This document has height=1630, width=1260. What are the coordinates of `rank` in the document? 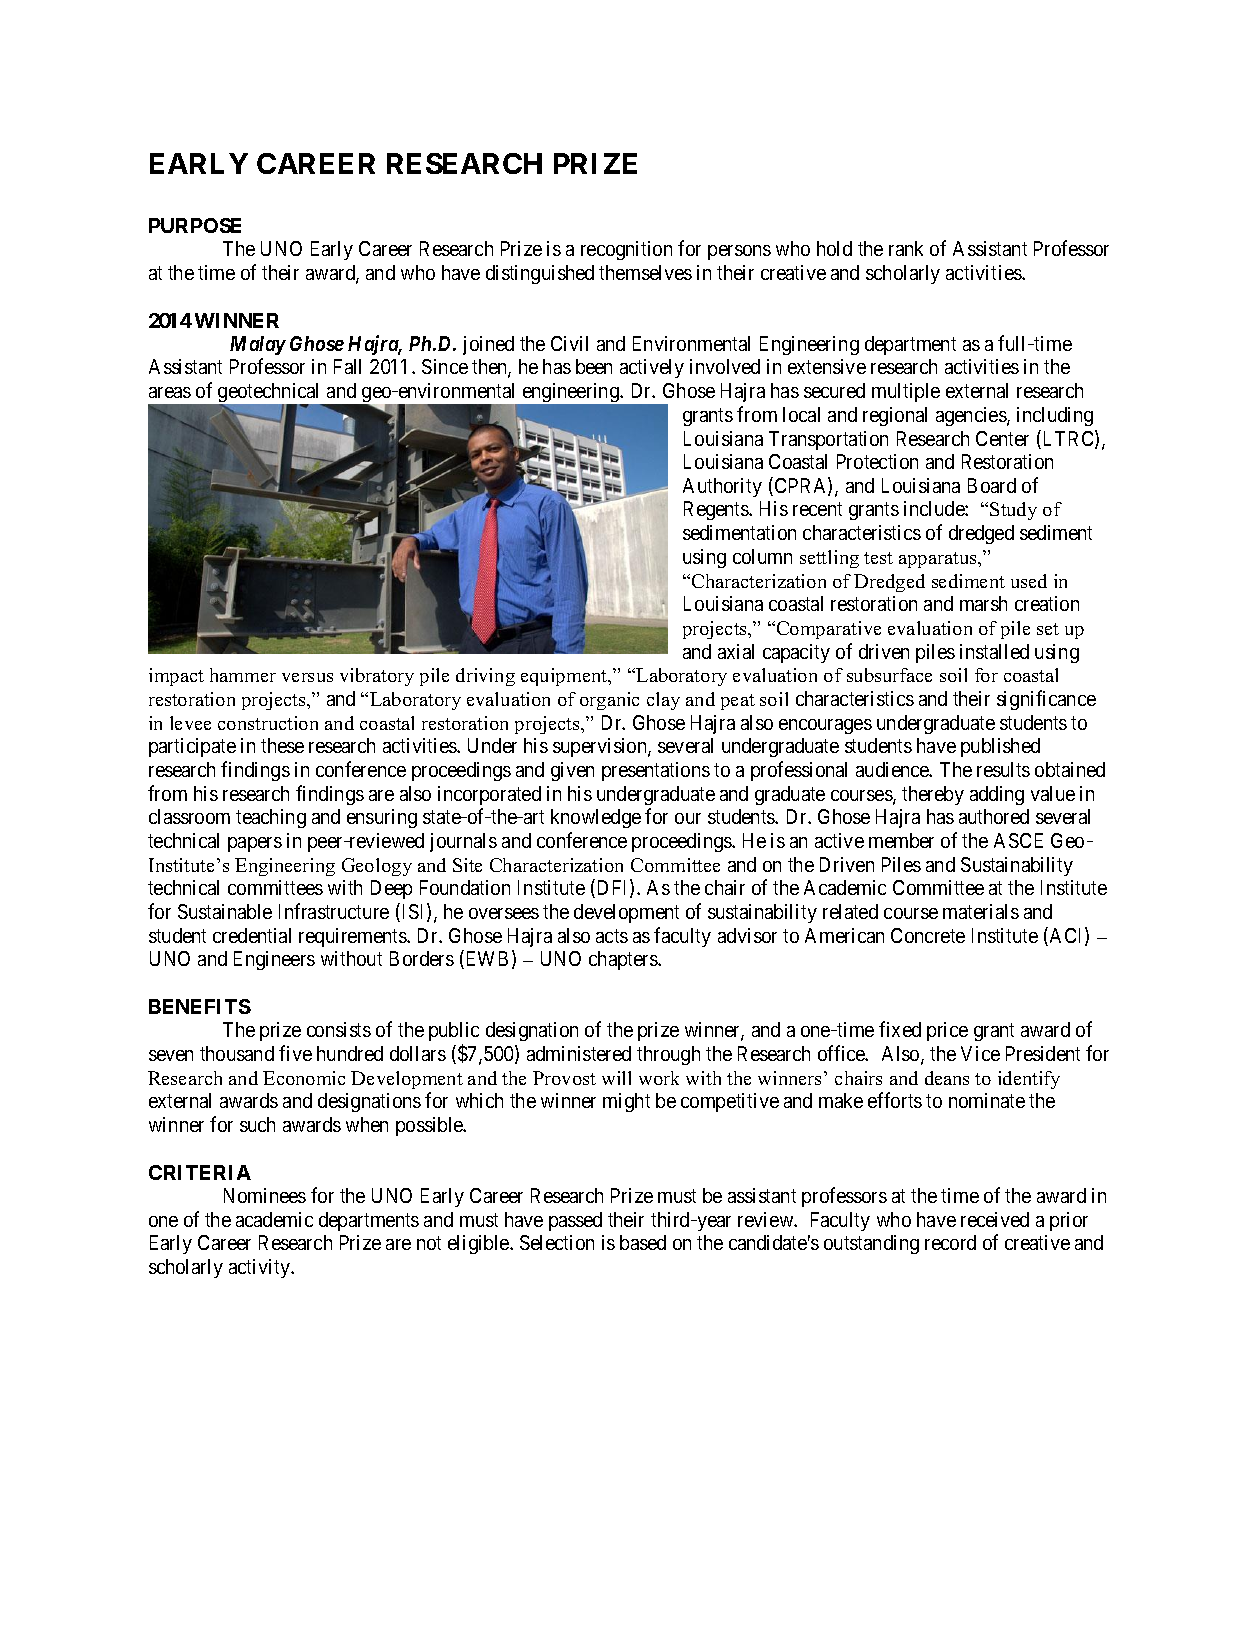 It's located at (906, 248).
